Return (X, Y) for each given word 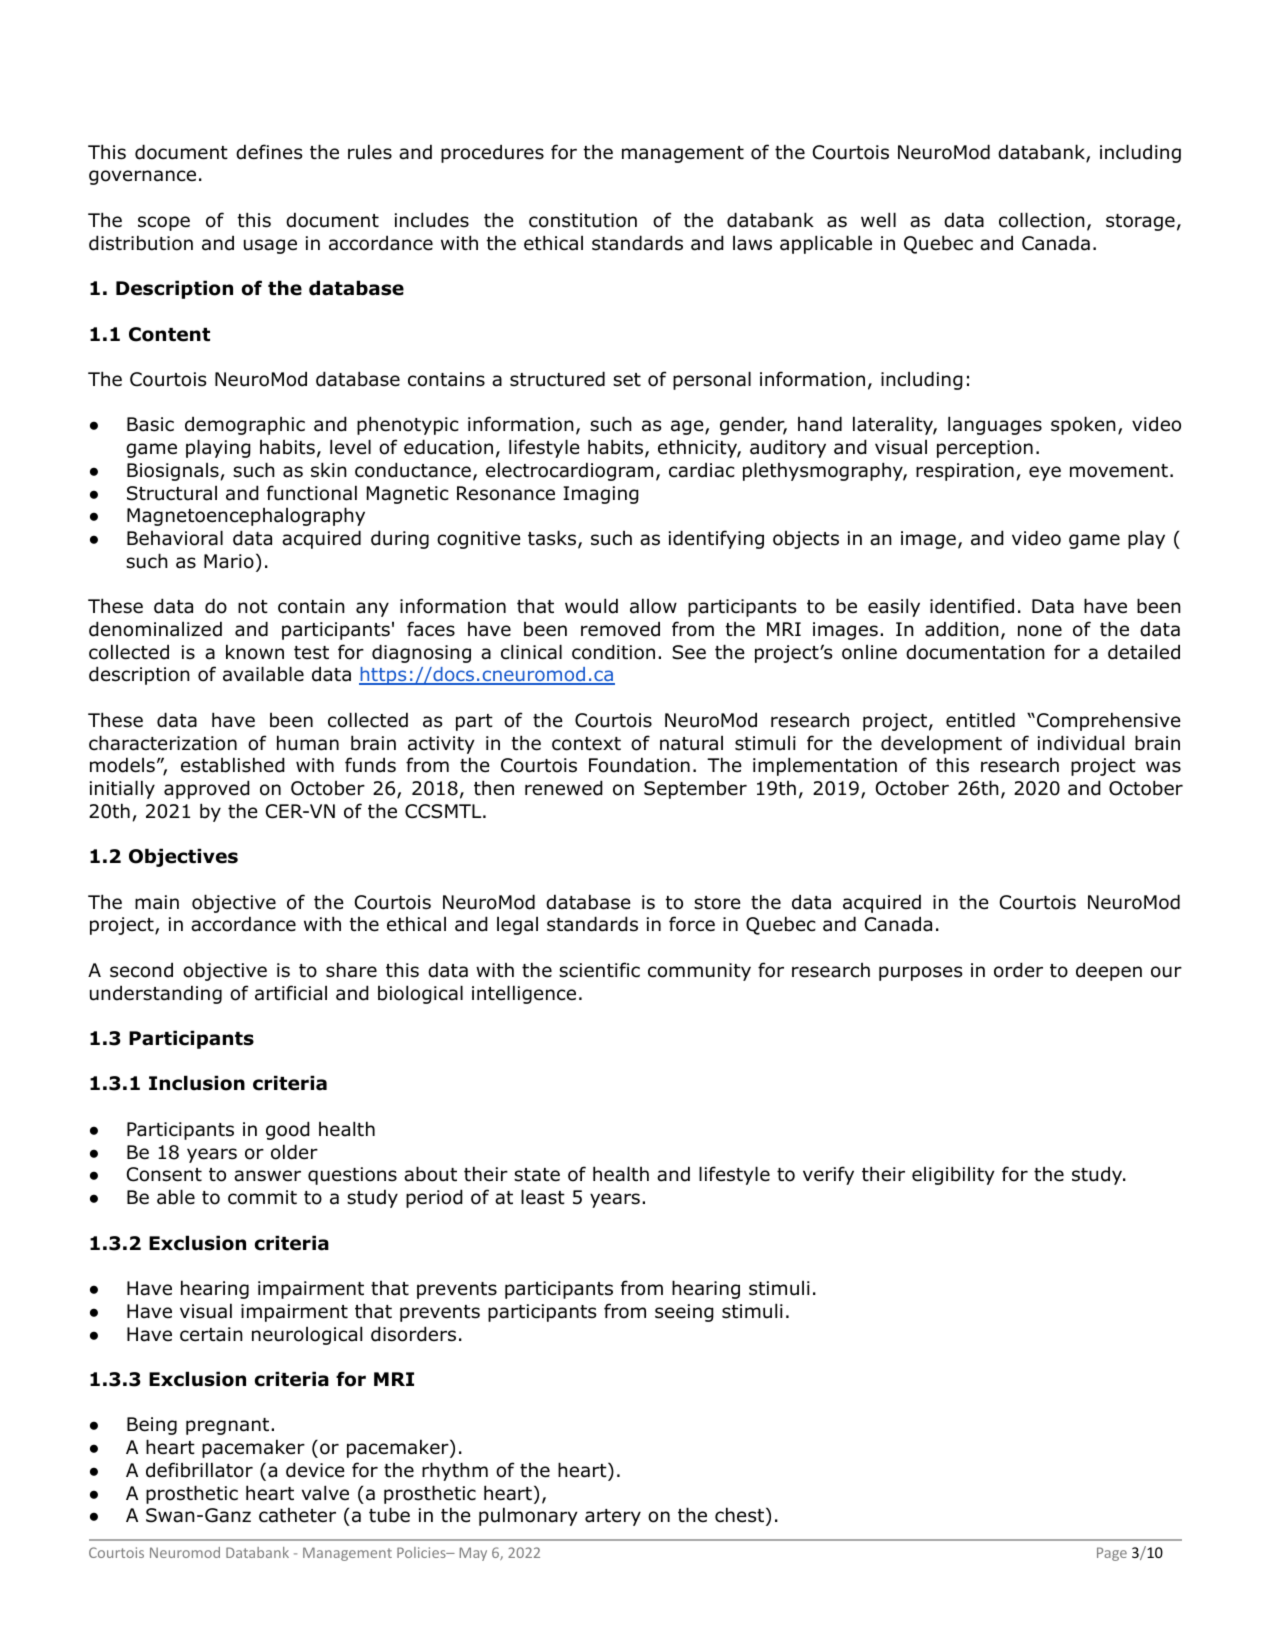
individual (1081, 743)
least (543, 1197)
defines (269, 152)
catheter (297, 1515)
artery (613, 1517)
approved (207, 789)
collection (1042, 220)
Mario (229, 561)
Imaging (601, 495)
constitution (583, 220)
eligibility (953, 1175)
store (717, 903)
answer (267, 1176)
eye (1045, 473)
